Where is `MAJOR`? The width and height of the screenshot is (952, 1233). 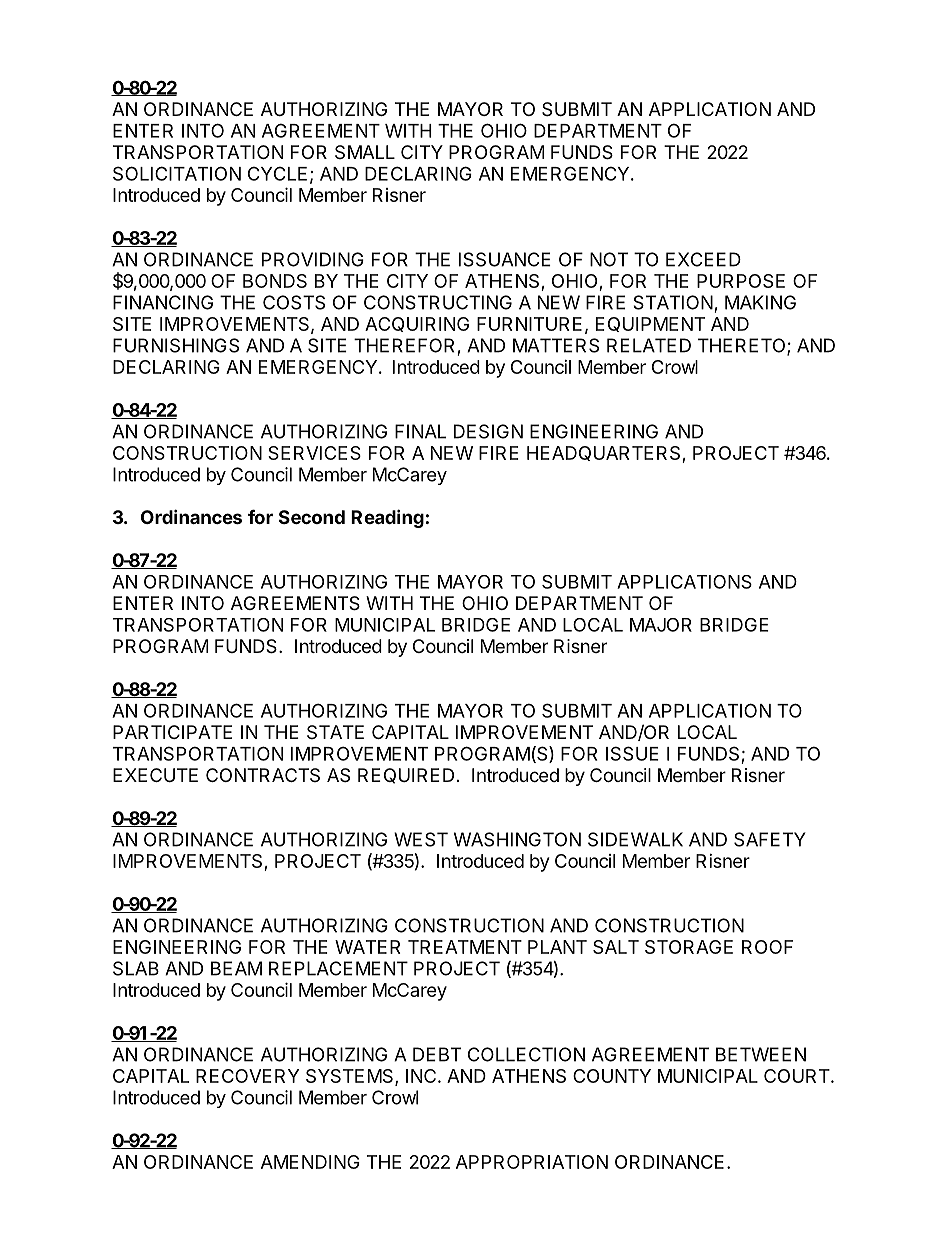 MAJOR is located at coordinates (661, 625).
